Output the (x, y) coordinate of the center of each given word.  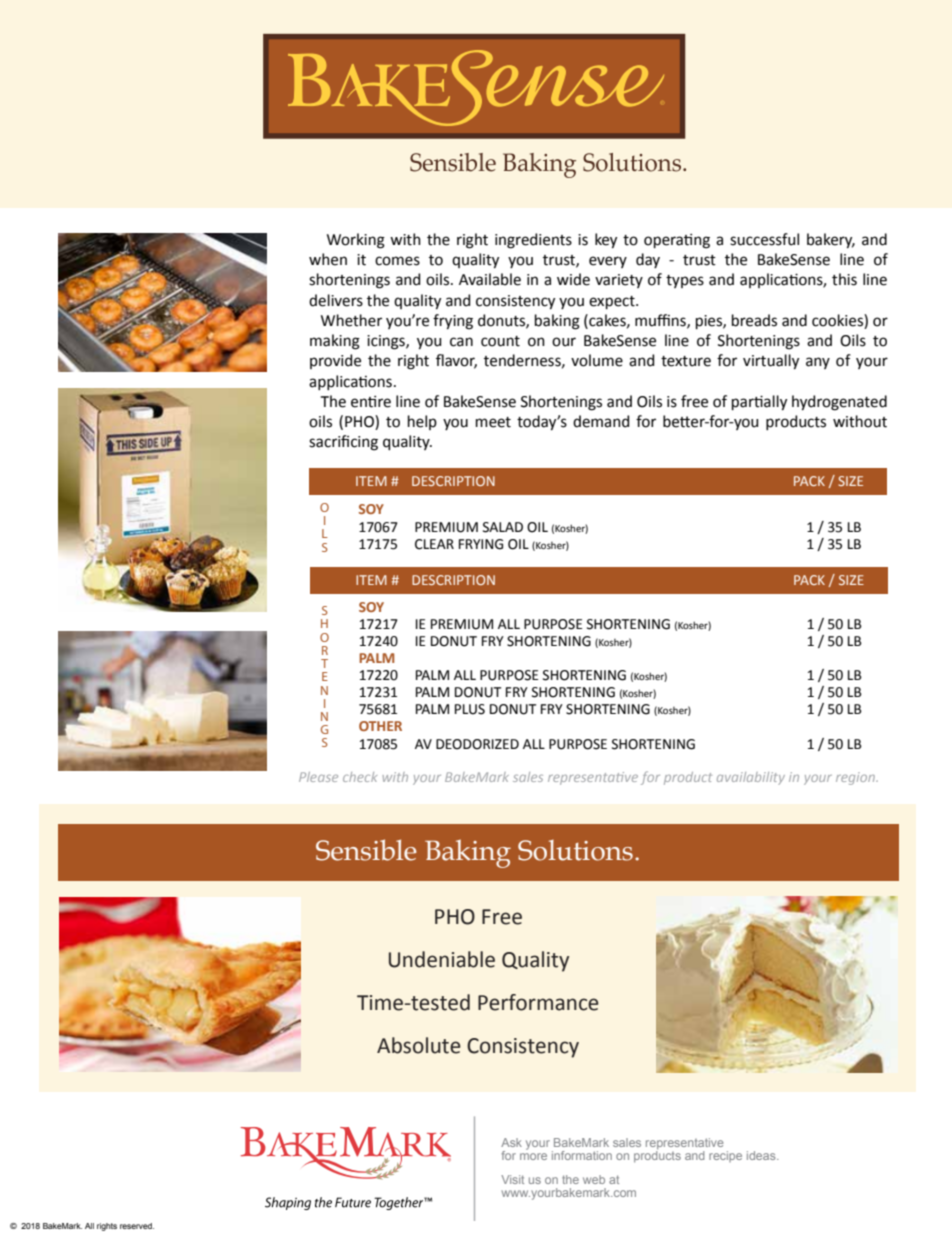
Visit (512, 1179)
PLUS (470, 709)
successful (764, 239)
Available (490, 279)
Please (318, 777)
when (328, 259)
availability (751, 778)
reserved (137, 1226)
